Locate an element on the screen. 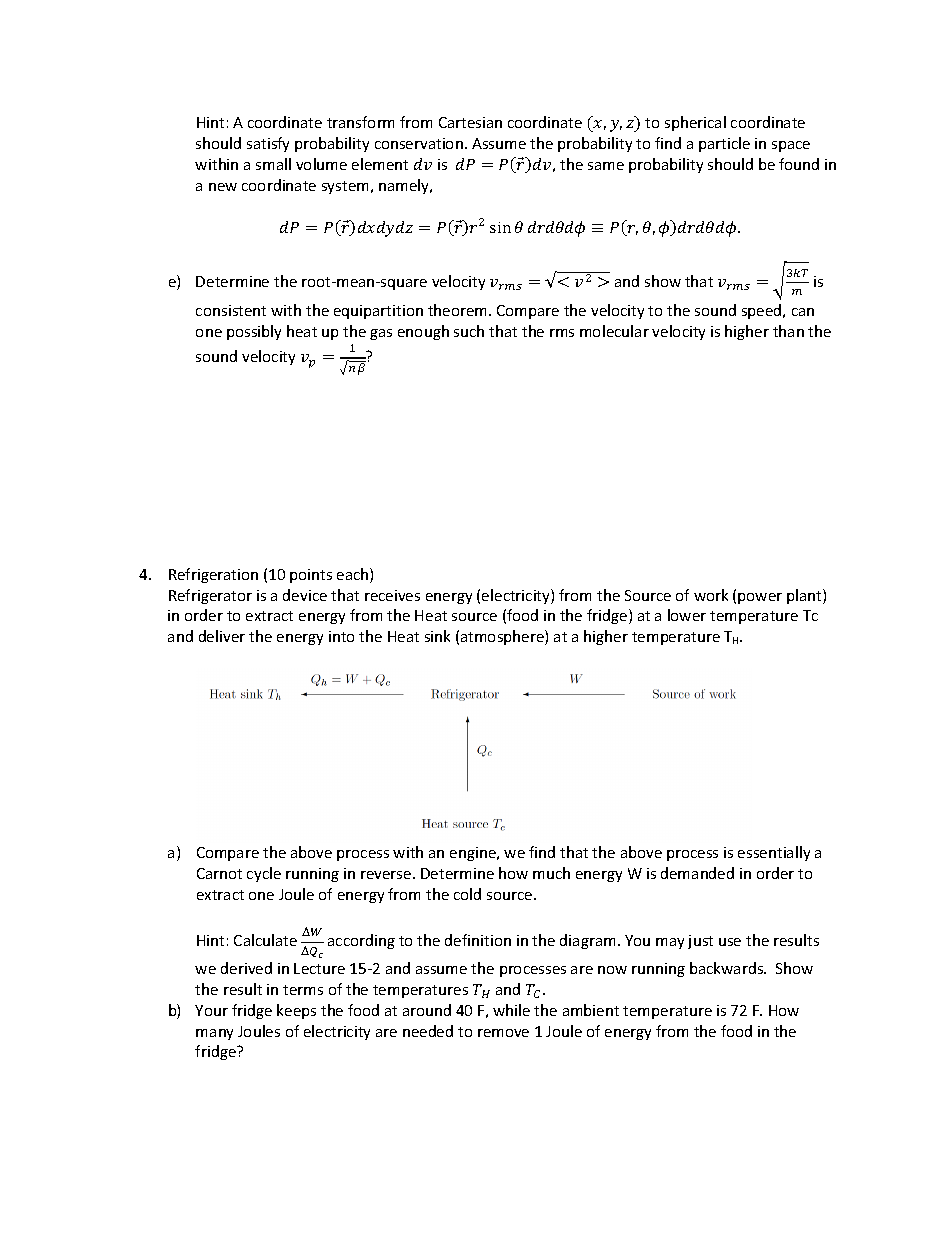  keeps is located at coordinates (296, 1011).
